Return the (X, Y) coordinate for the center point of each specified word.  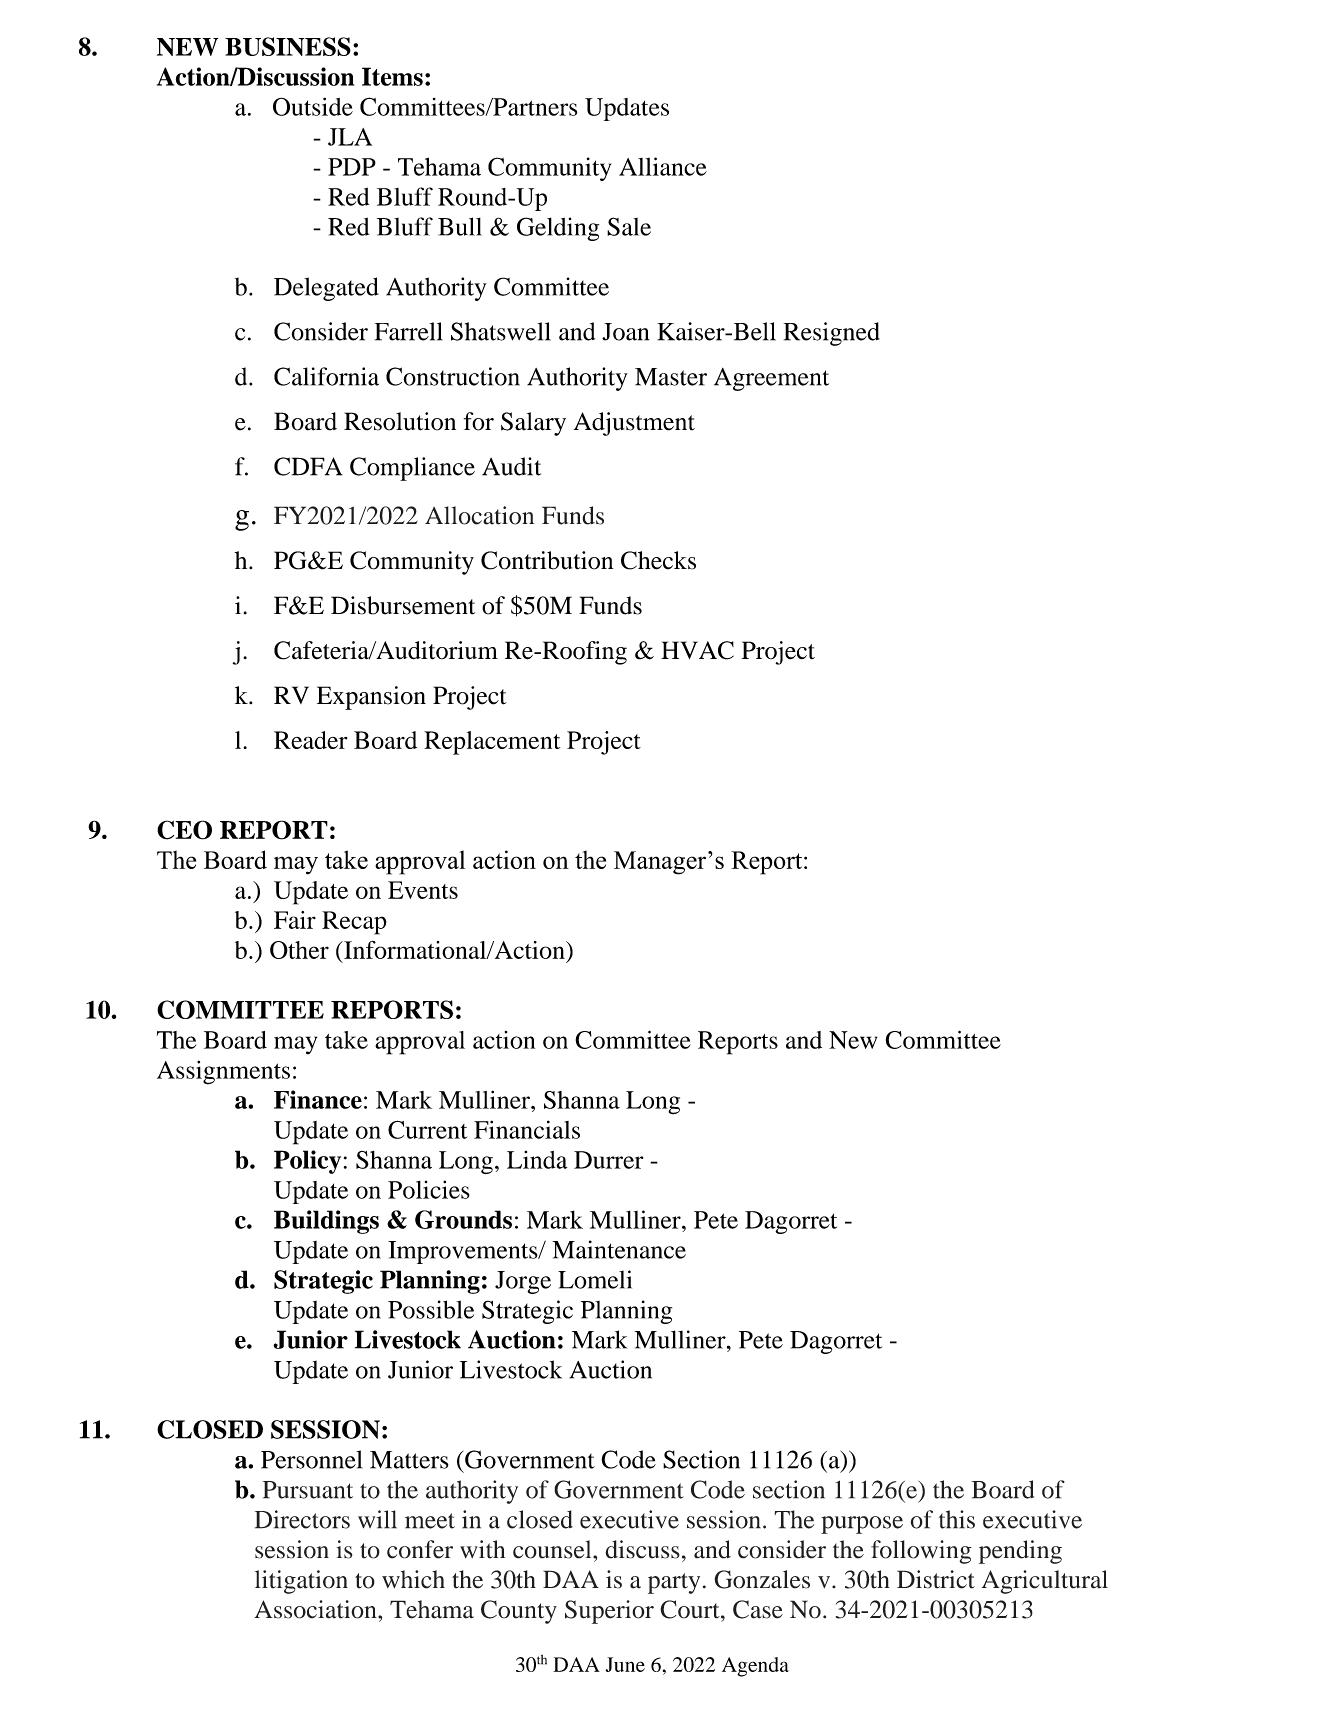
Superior (609, 1612)
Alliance (663, 166)
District (936, 1579)
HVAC (697, 650)
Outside (313, 106)
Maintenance (619, 1249)
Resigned (832, 334)
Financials (527, 1129)
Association (316, 1609)
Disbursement (403, 605)
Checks (658, 560)
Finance (318, 1099)
